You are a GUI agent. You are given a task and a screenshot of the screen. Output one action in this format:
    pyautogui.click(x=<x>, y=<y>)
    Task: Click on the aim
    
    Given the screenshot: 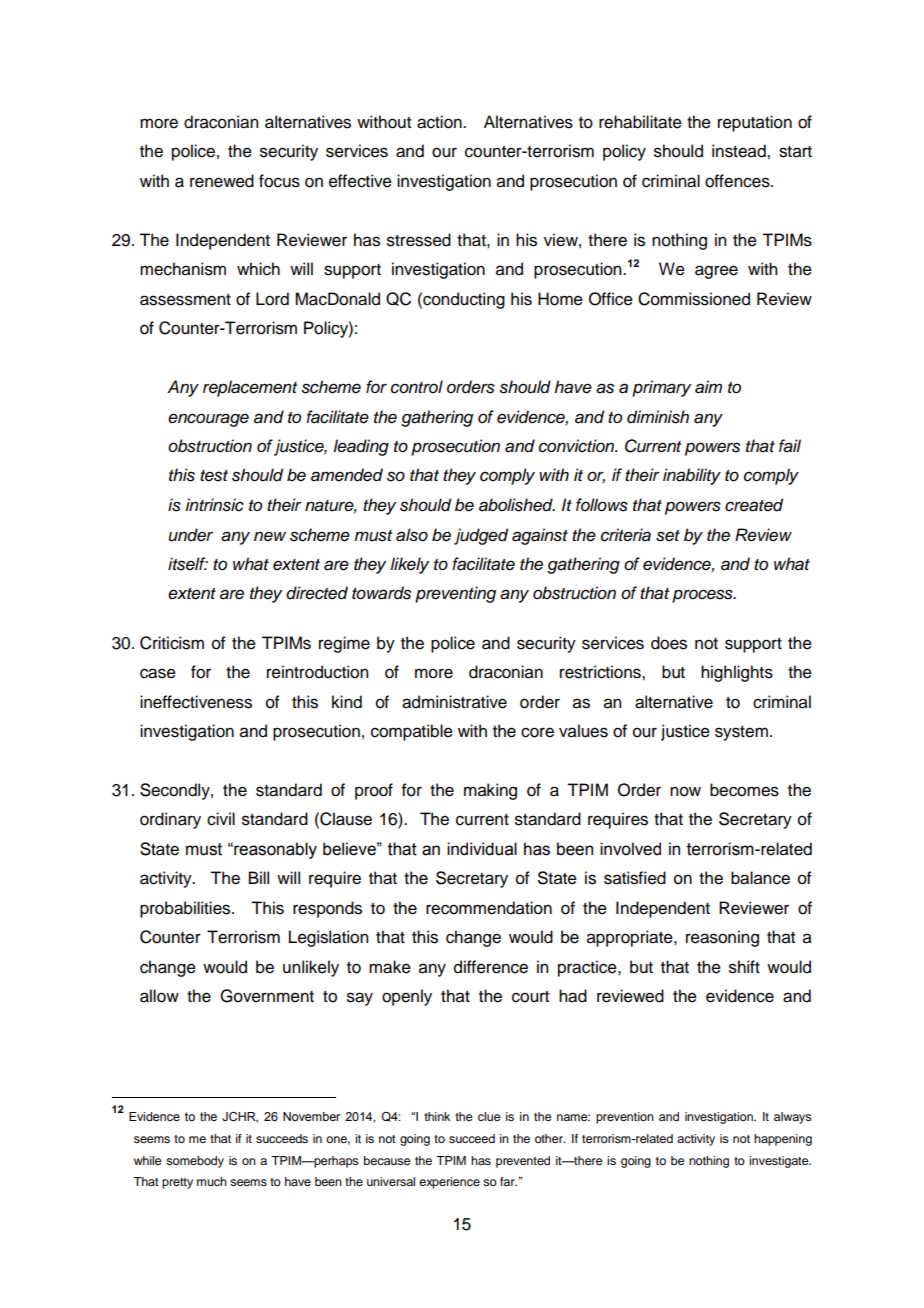 What is the action you would take?
    pyautogui.click(x=708, y=387)
